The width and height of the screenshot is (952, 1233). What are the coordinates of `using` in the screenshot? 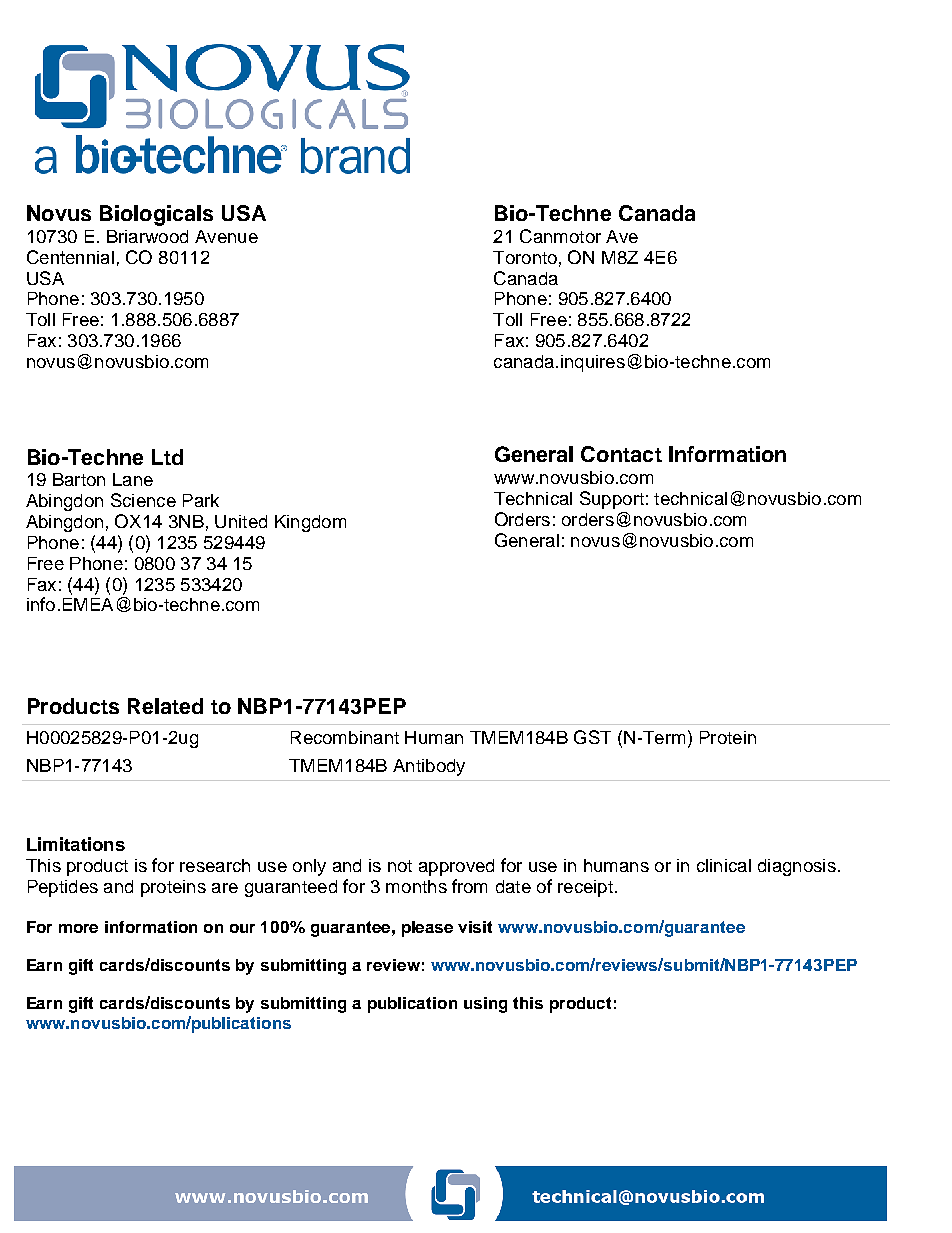 It's located at (485, 1005).
